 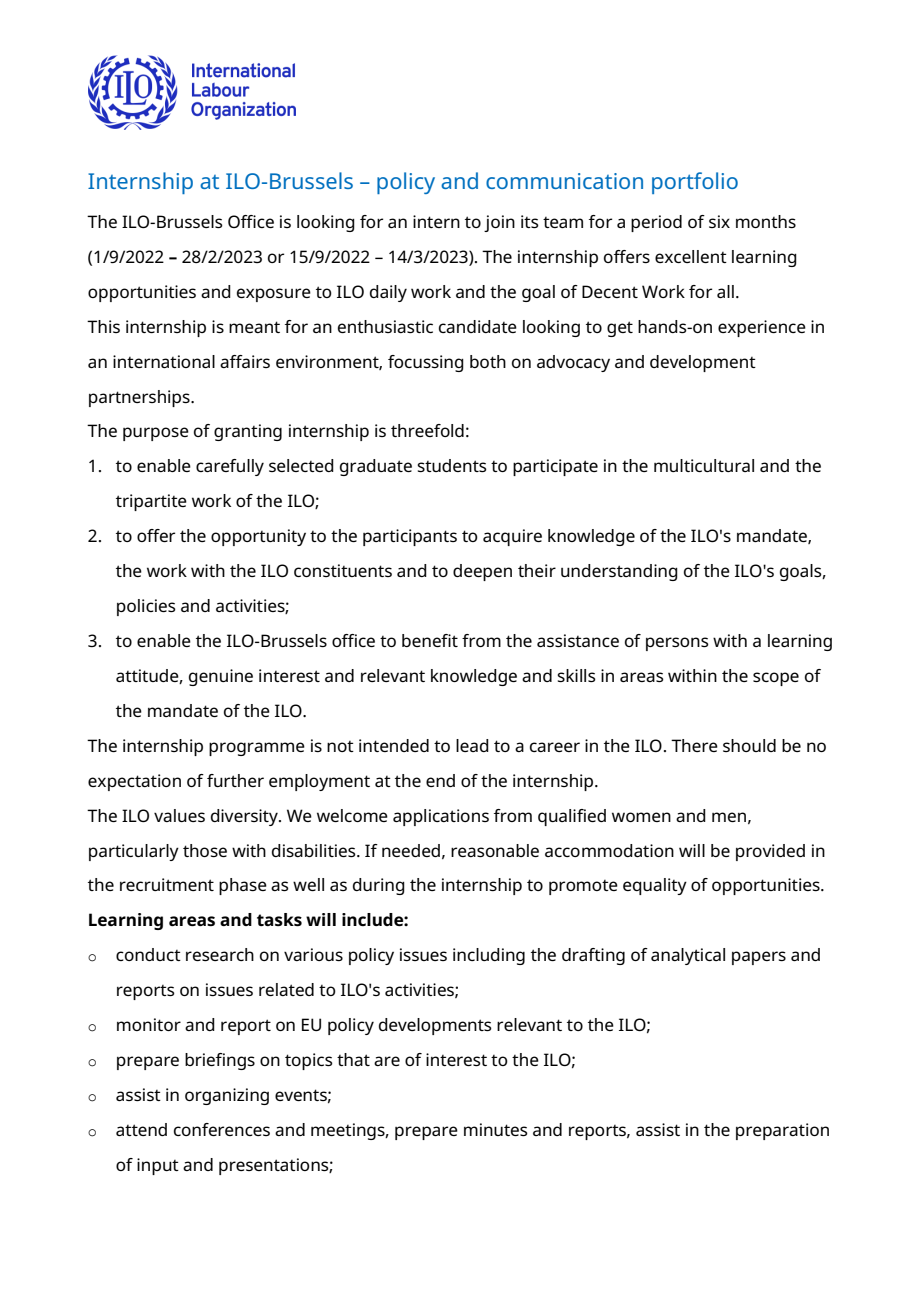 I want to click on further, so click(x=235, y=780).
